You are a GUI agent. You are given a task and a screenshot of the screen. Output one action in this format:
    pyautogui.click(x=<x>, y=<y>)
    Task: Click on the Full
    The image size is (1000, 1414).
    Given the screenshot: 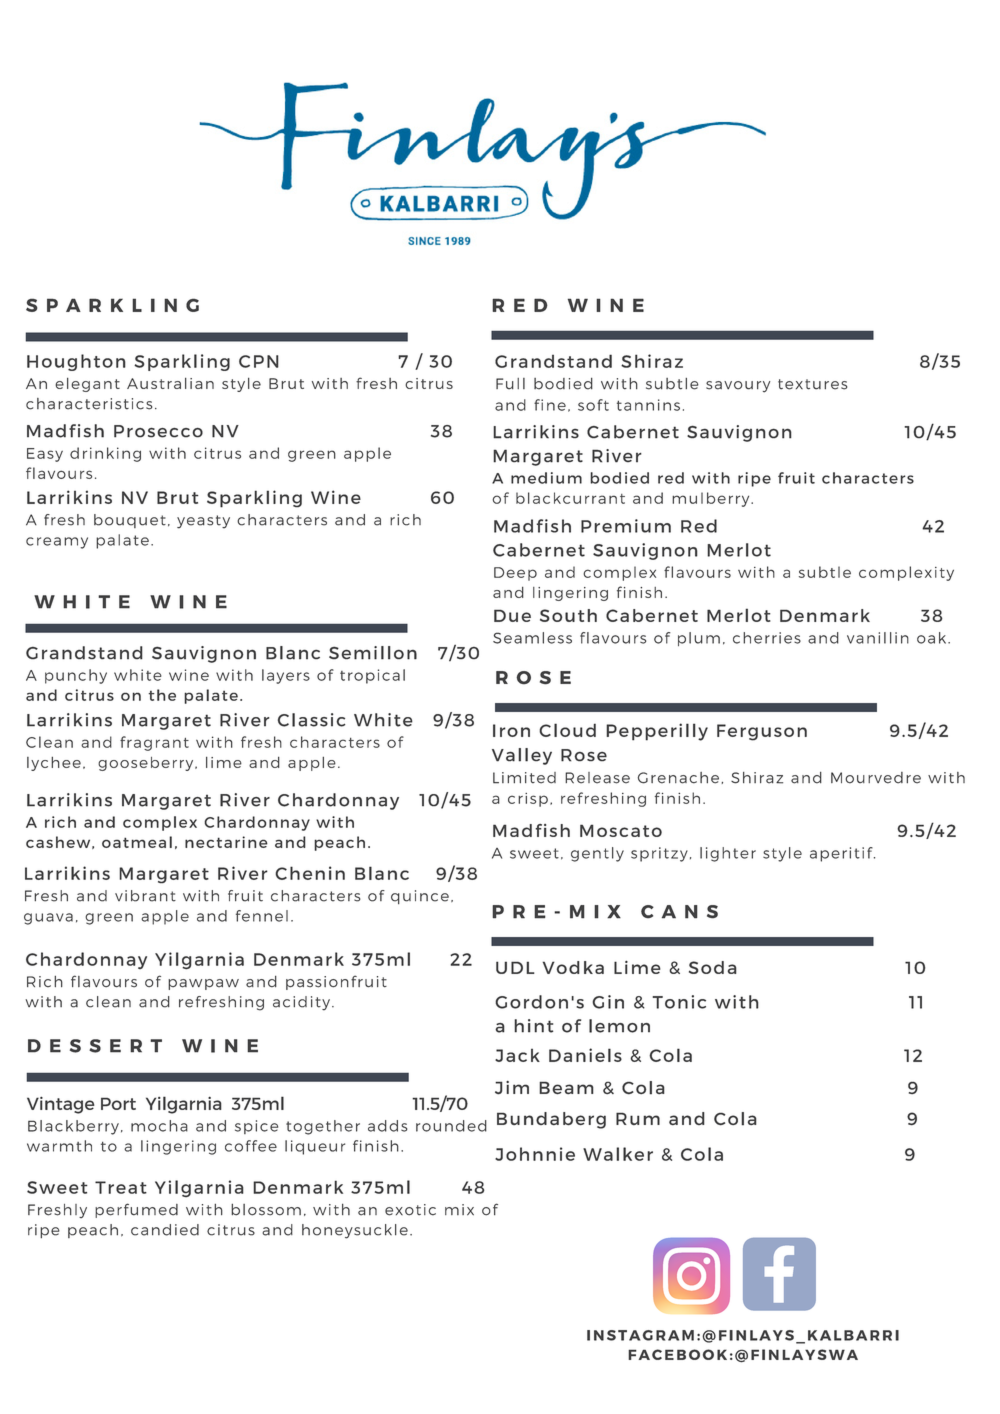 What is the action you would take?
    pyautogui.click(x=510, y=384)
